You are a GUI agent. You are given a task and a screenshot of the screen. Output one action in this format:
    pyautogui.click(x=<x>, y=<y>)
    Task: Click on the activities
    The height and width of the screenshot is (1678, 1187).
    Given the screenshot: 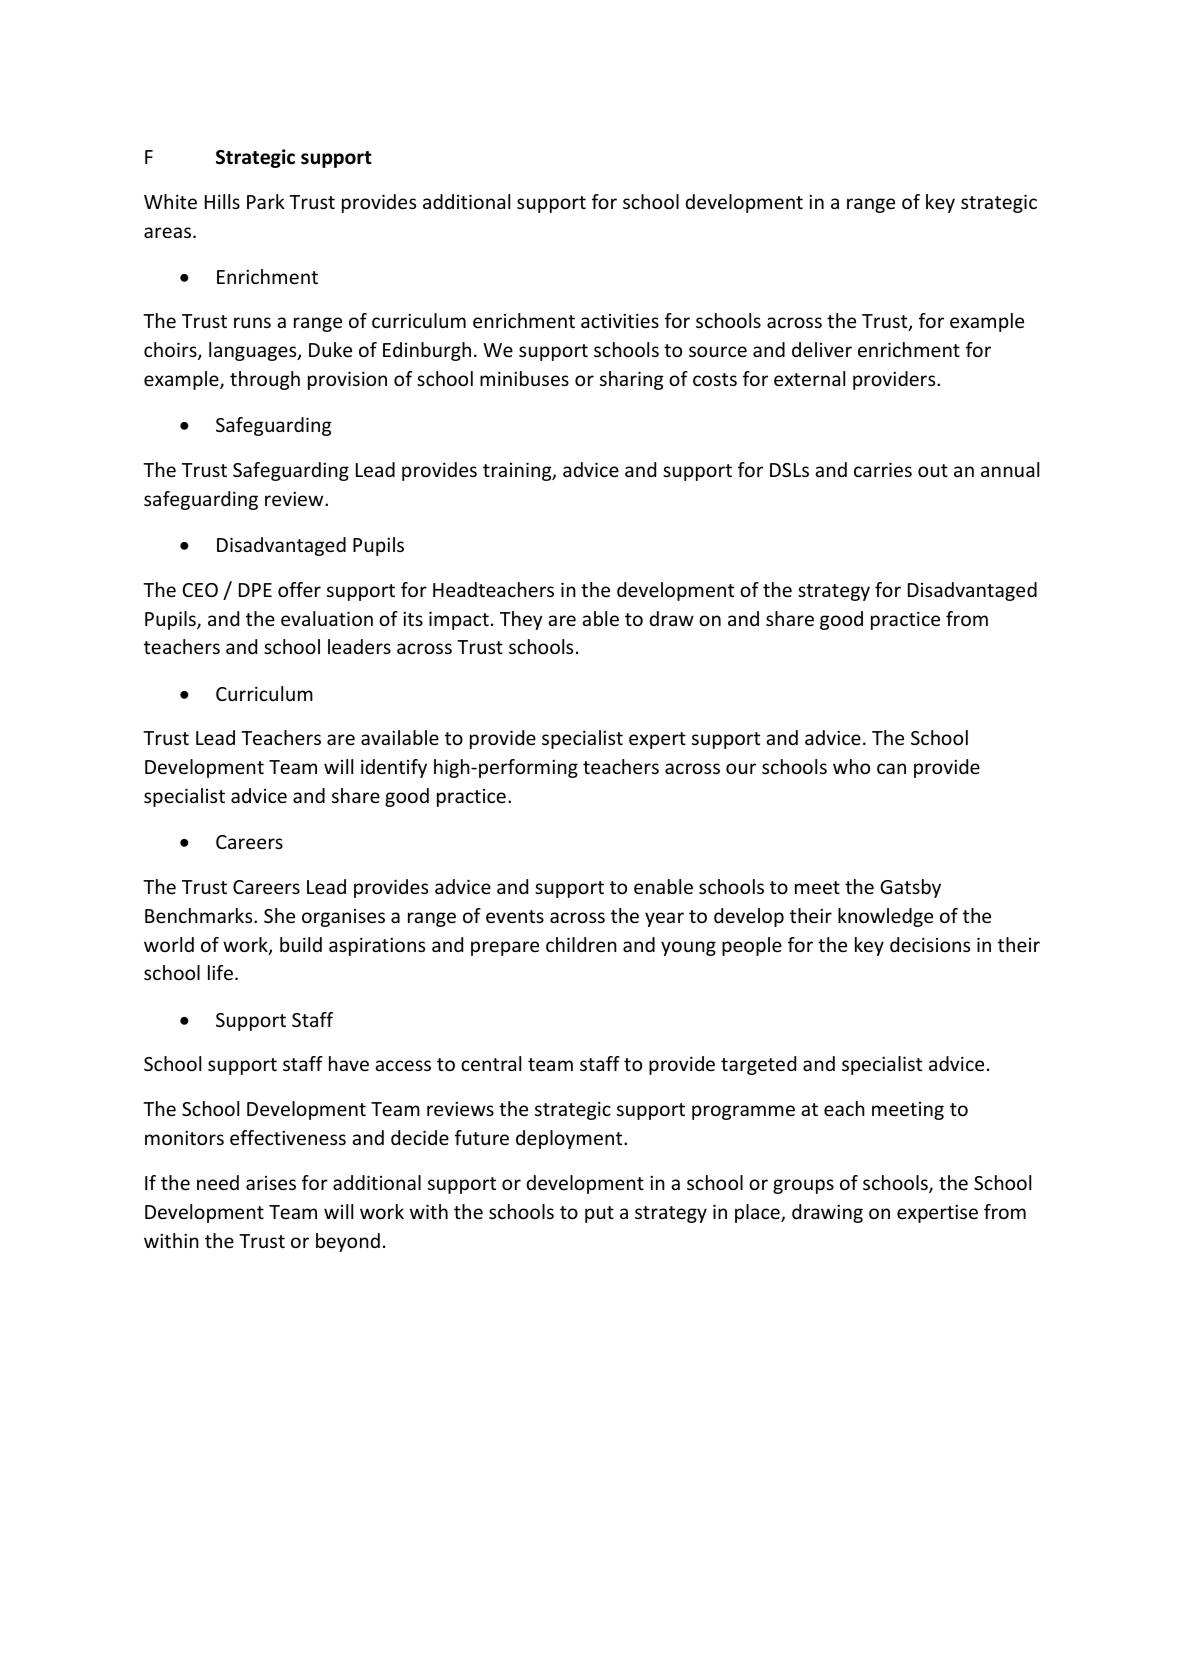 What is the action you would take?
    pyautogui.click(x=620, y=320)
